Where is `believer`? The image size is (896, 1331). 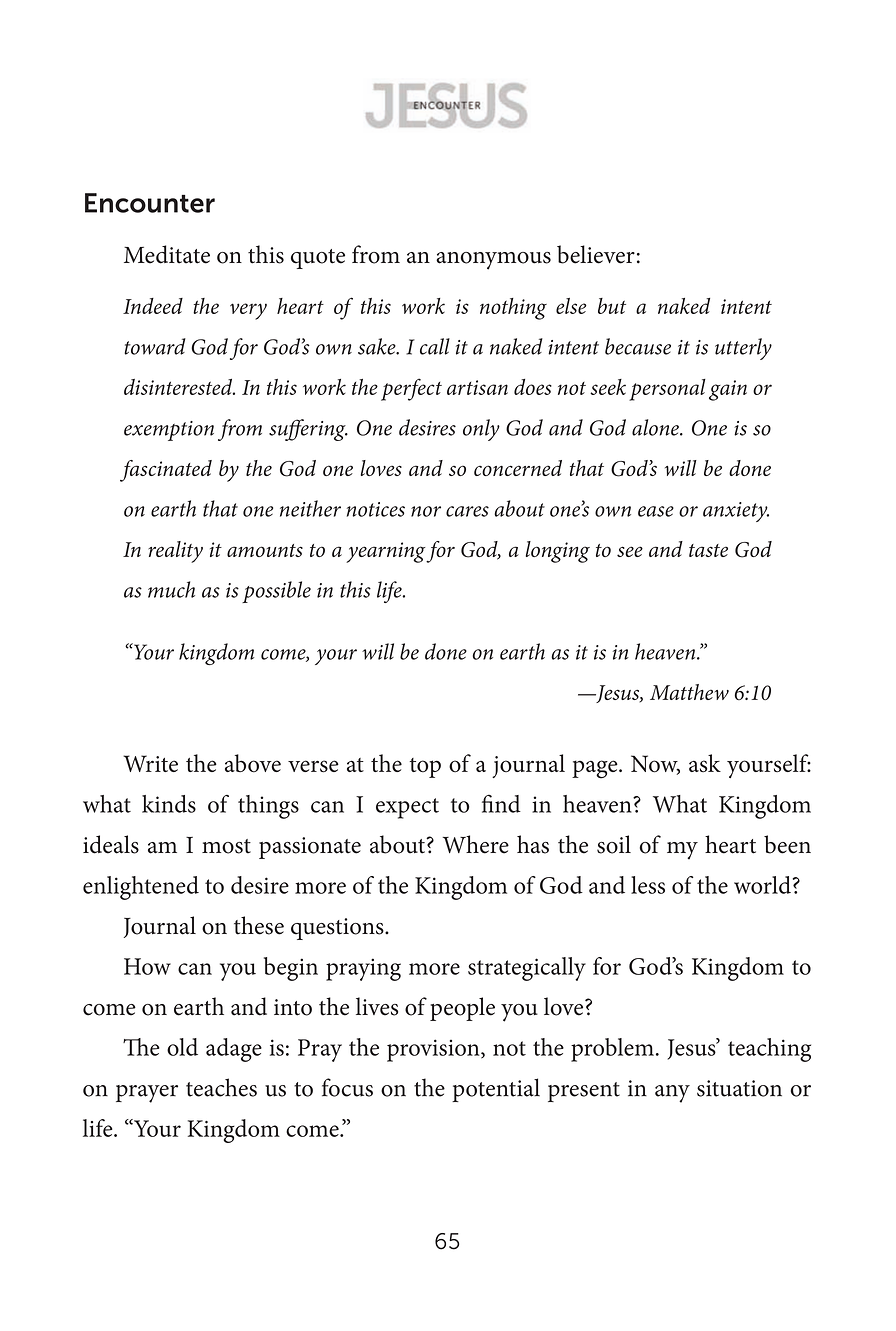
believer is located at coordinates (596, 254).
